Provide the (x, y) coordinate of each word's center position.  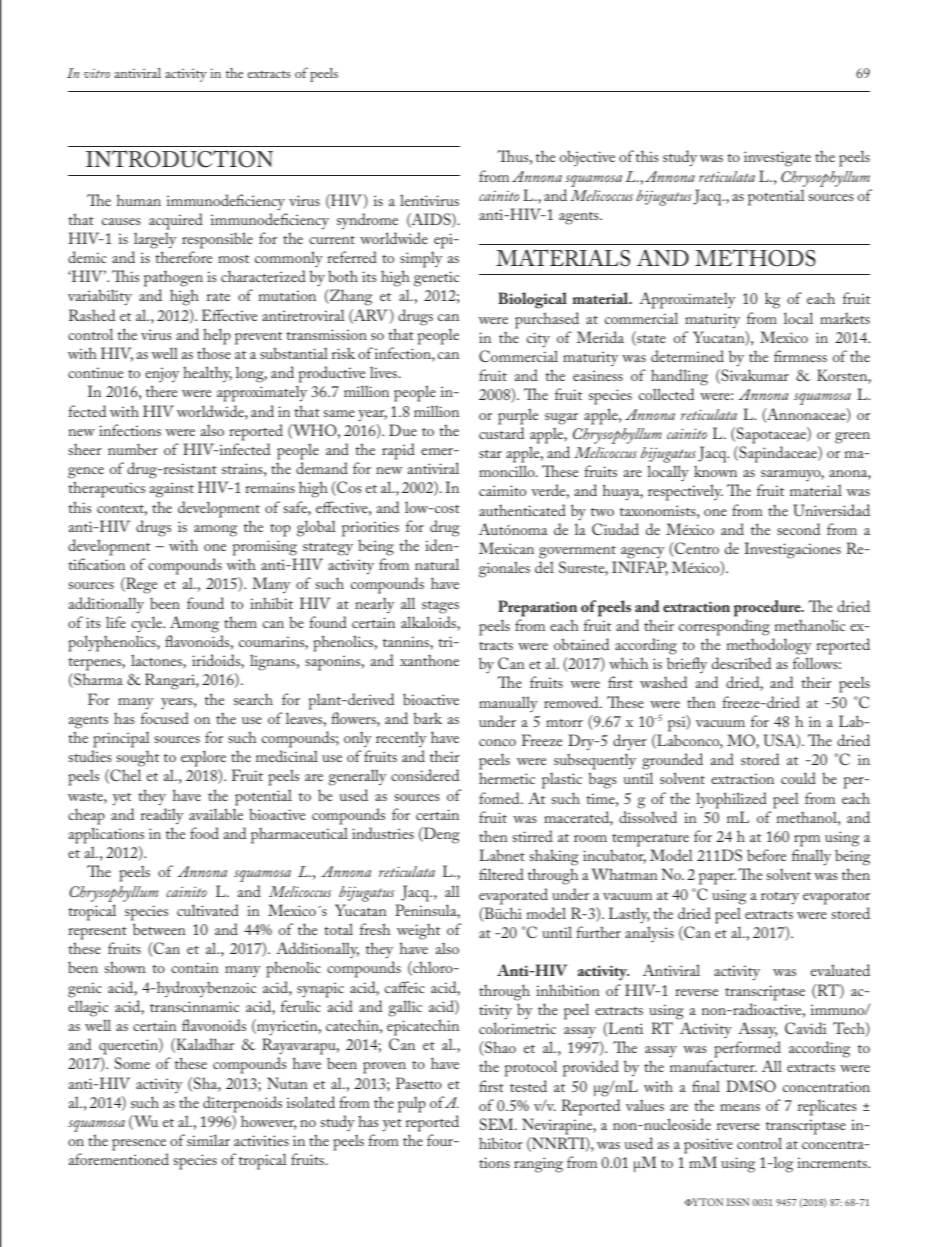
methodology (769, 646)
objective (587, 158)
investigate (777, 159)
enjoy (162, 376)
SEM (498, 1124)
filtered (501, 874)
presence (139, 1145)
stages (440, 607)
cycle (148, 624)
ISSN (738, 1202)
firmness (800, 356)
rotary (780, 898)
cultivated (208, 910)
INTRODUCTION (179, 159)
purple (518, 416)
